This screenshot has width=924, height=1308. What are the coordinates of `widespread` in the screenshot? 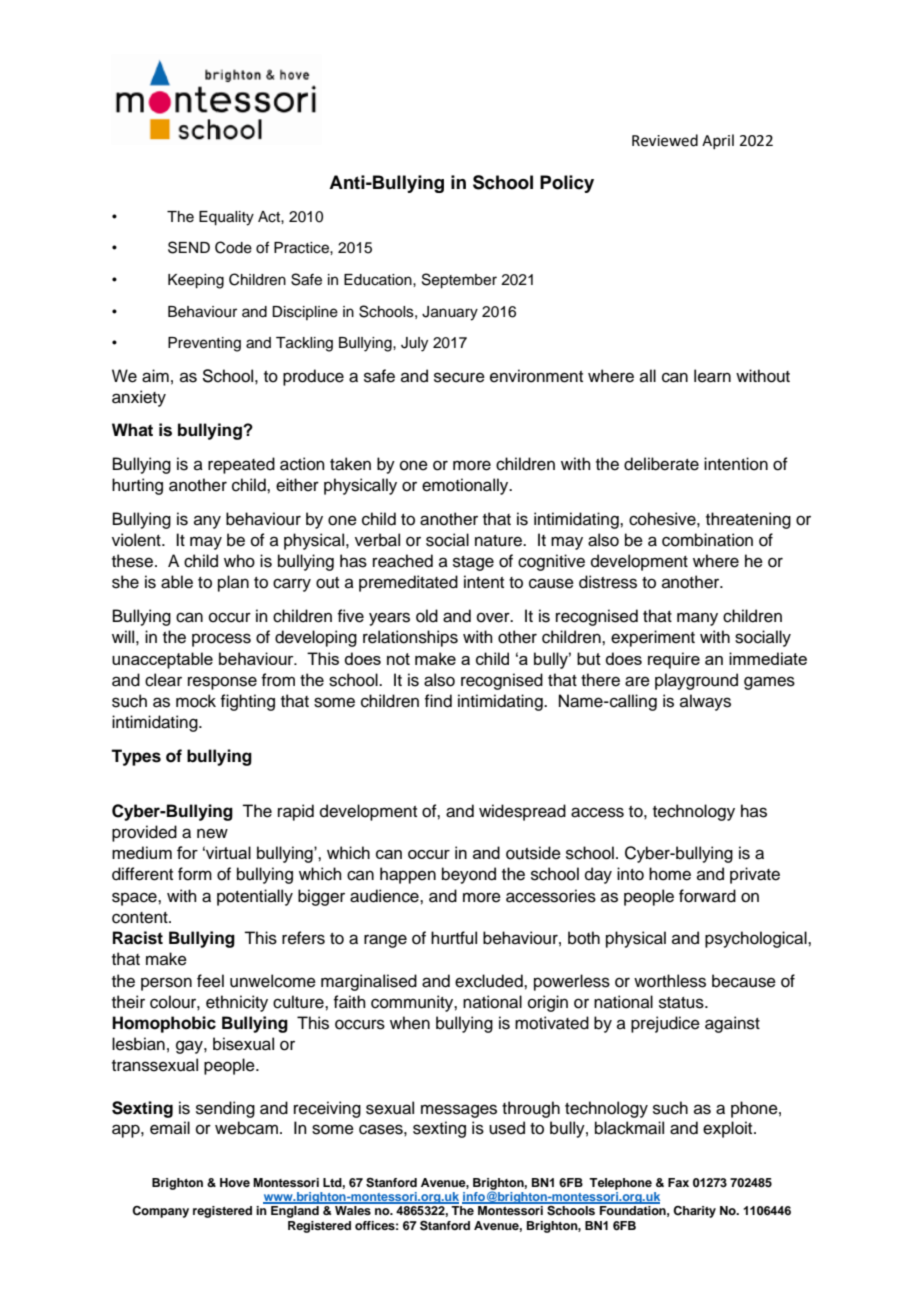 It's located at (522, 812).
